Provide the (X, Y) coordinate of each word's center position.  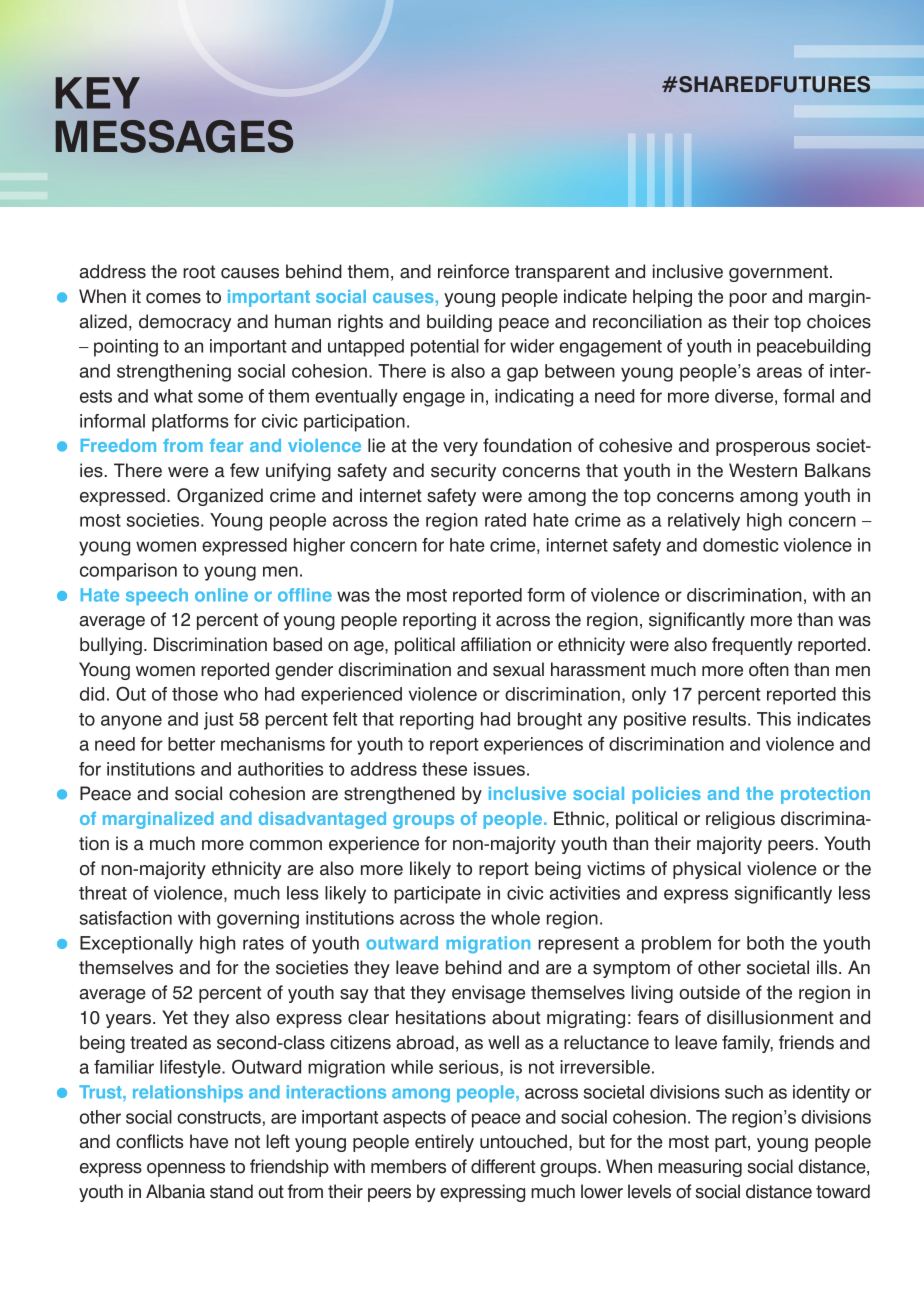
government (780, 273)
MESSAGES (174, 136)
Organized (220, 497)
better (191, 744)
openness (186, 1170)
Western (763, 470)
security (463, 472)
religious (740, 820)
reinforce (473, 271)
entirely (444, 1143)
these (444, 769)
